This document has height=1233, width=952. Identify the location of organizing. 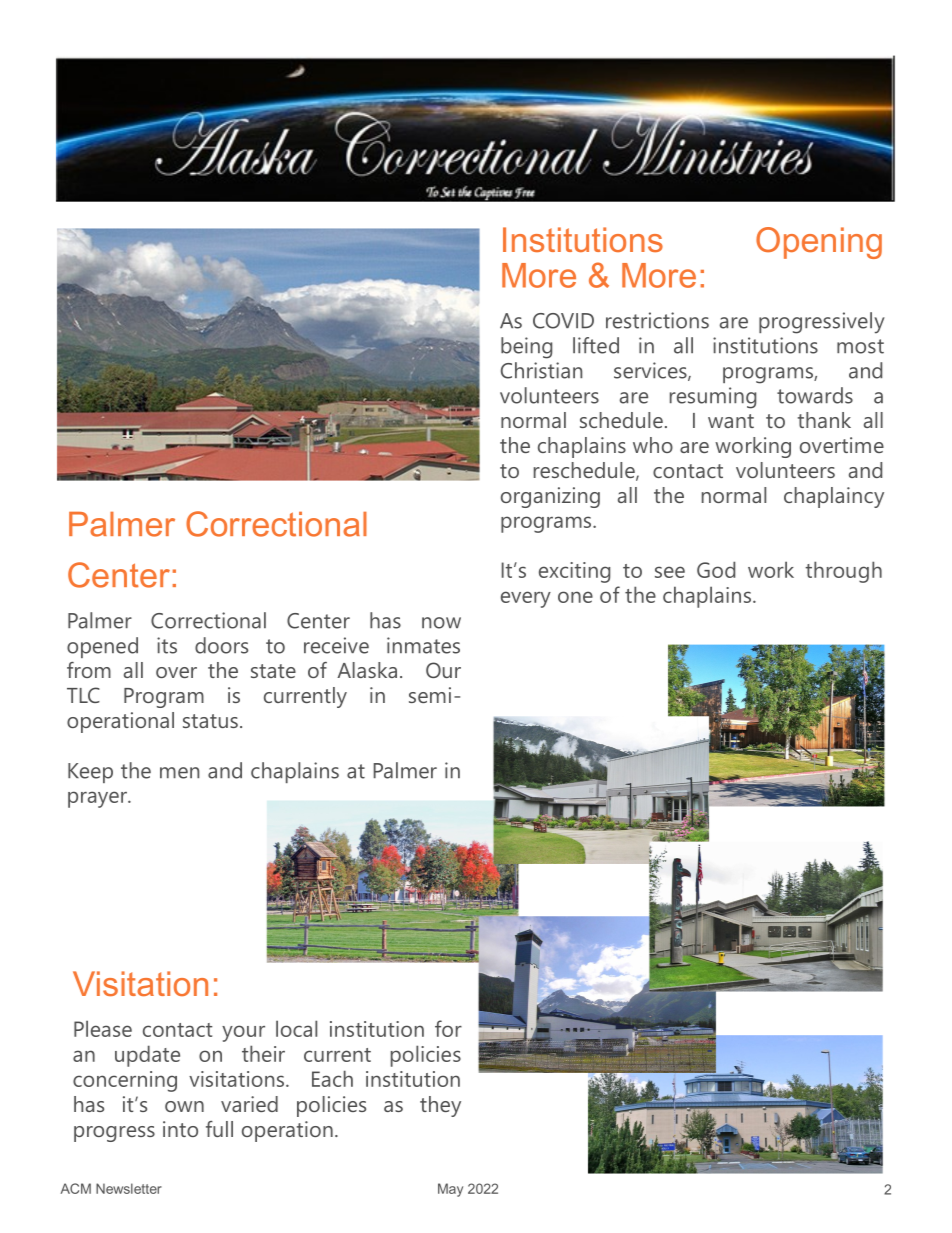
(550, 497).
